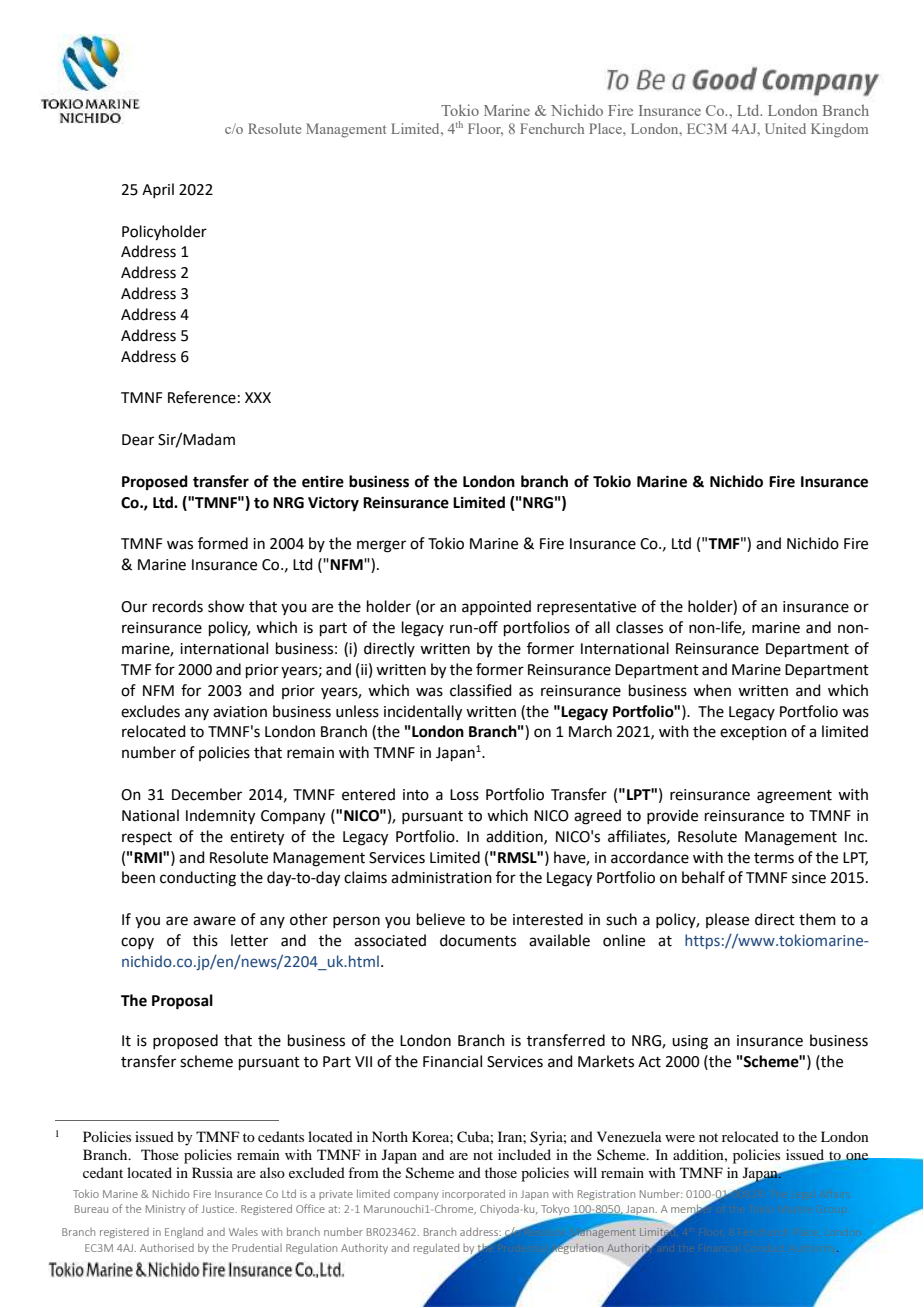 The height and width of the screenshot is (1308, 924). Describe the element at coordinates (727, 920) in the screenshot. I see `please` at that location.
